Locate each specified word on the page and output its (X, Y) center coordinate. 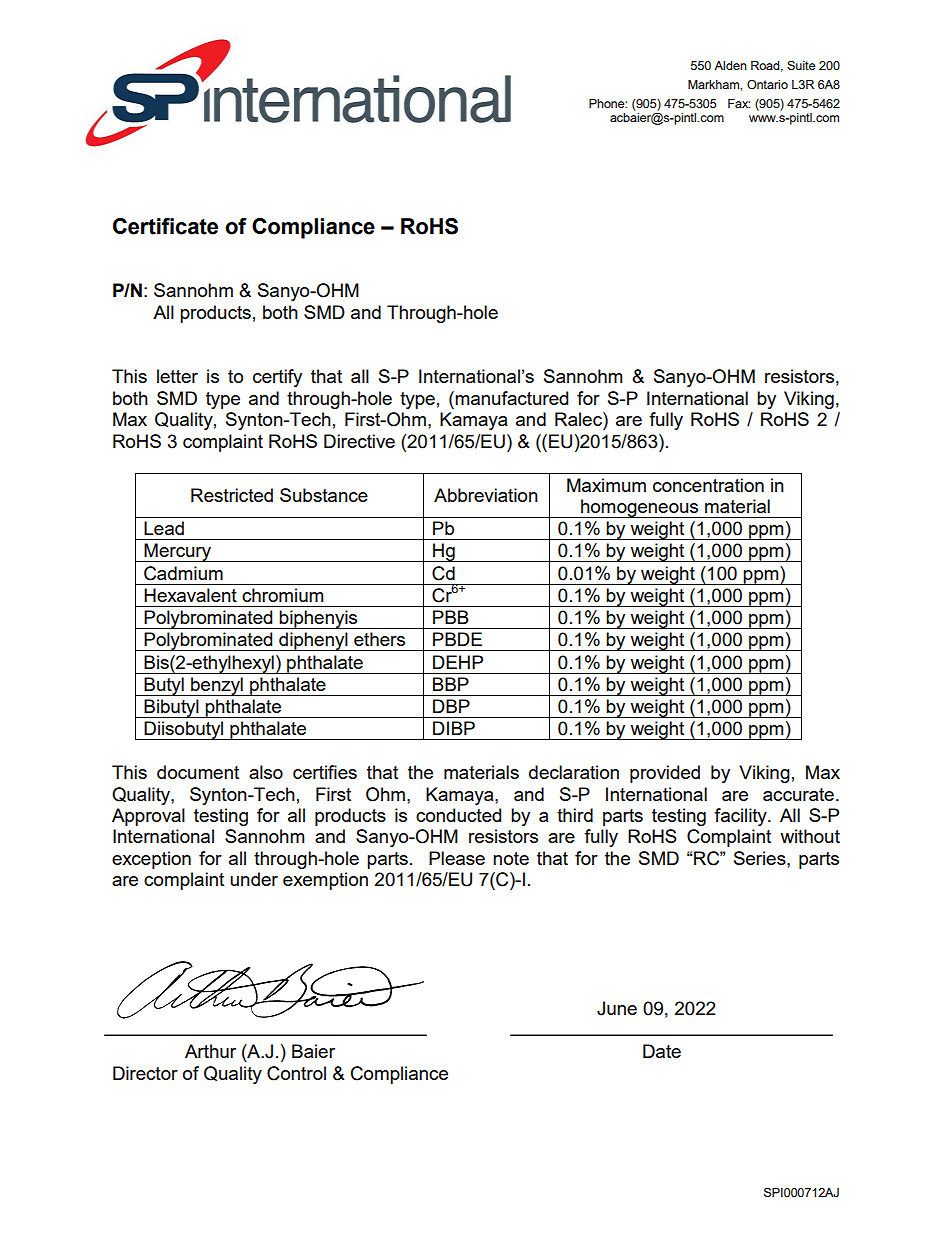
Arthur (210, 1051)
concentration (708, 485)
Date (662, 1051)
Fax (739, 103)
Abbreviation (486, 495)
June (617, 1008)
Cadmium (183, 573)
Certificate (165, 226)
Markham (714, 84)
